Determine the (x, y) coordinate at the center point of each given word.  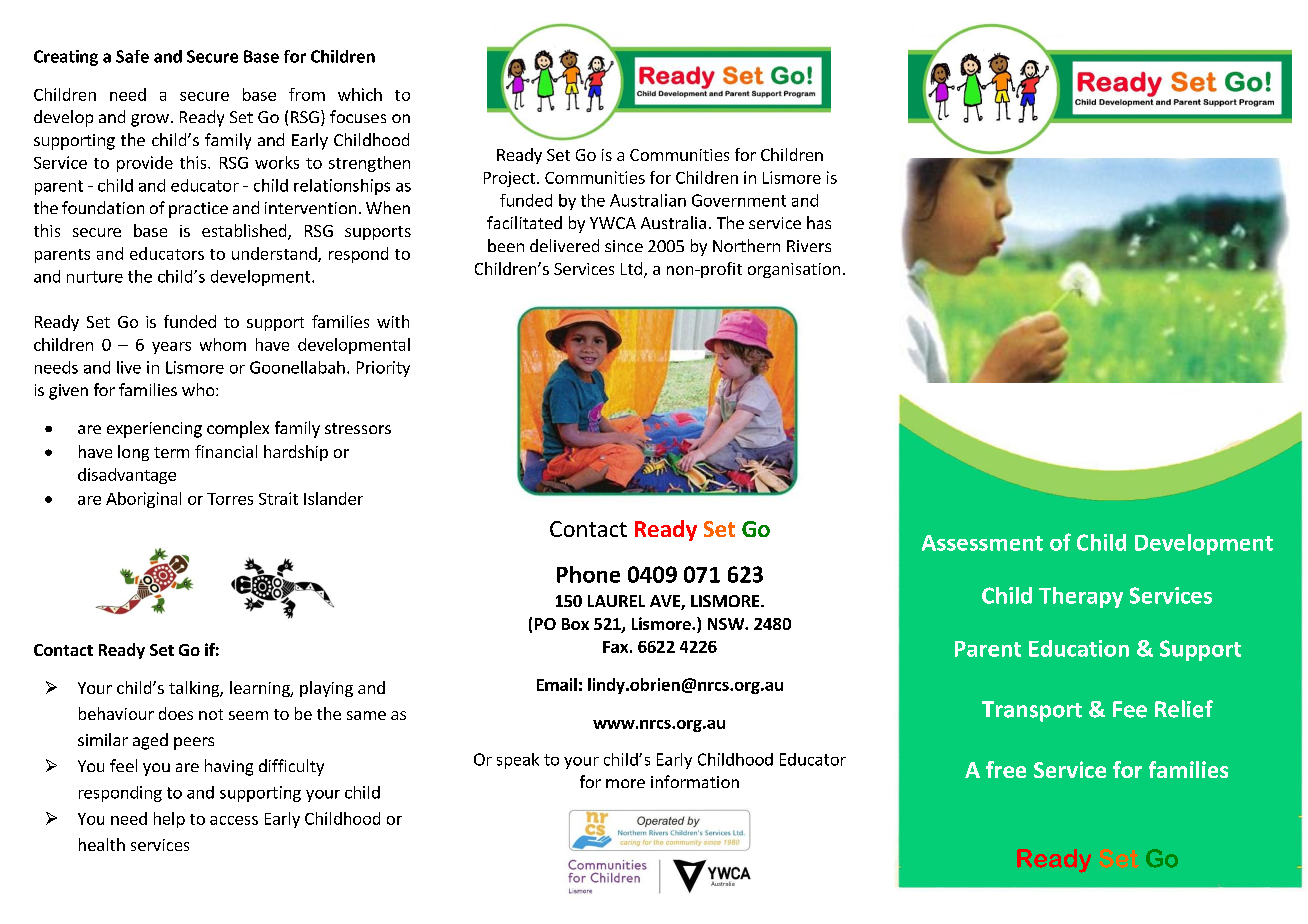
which (360, 94)
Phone (588, 574)
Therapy (1081, 597)
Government (739, 200)
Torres (230, 499)
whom (223, 344)
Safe (132, 56)
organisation (794, 270)
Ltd (631, 268)
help (169, 820)
